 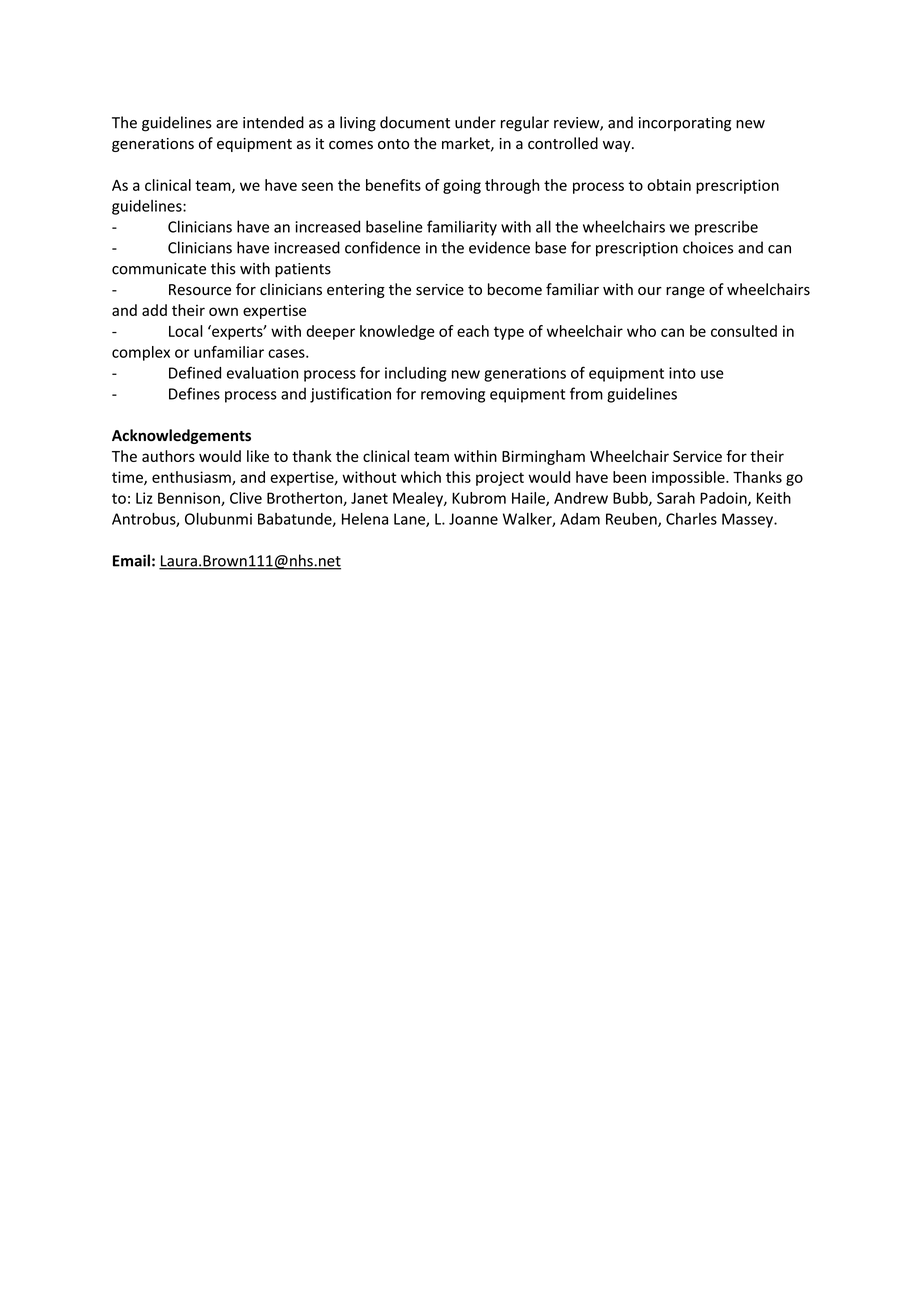 I want to click on range, so click(x=685, y=292).
